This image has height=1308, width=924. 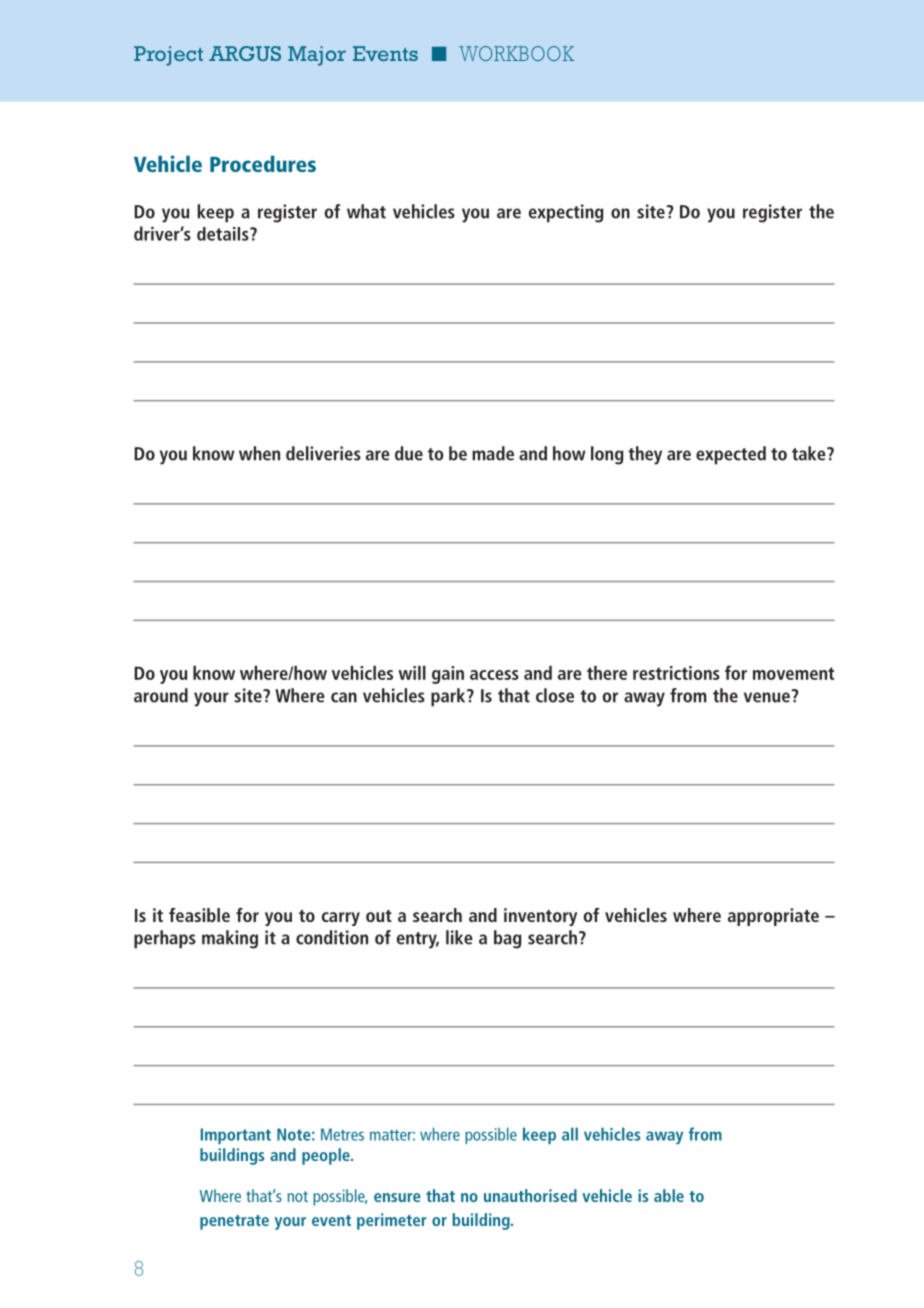 What do you see at coordinates (161, 695) in the image?
I see `around` at bounding box center [161, 695].
